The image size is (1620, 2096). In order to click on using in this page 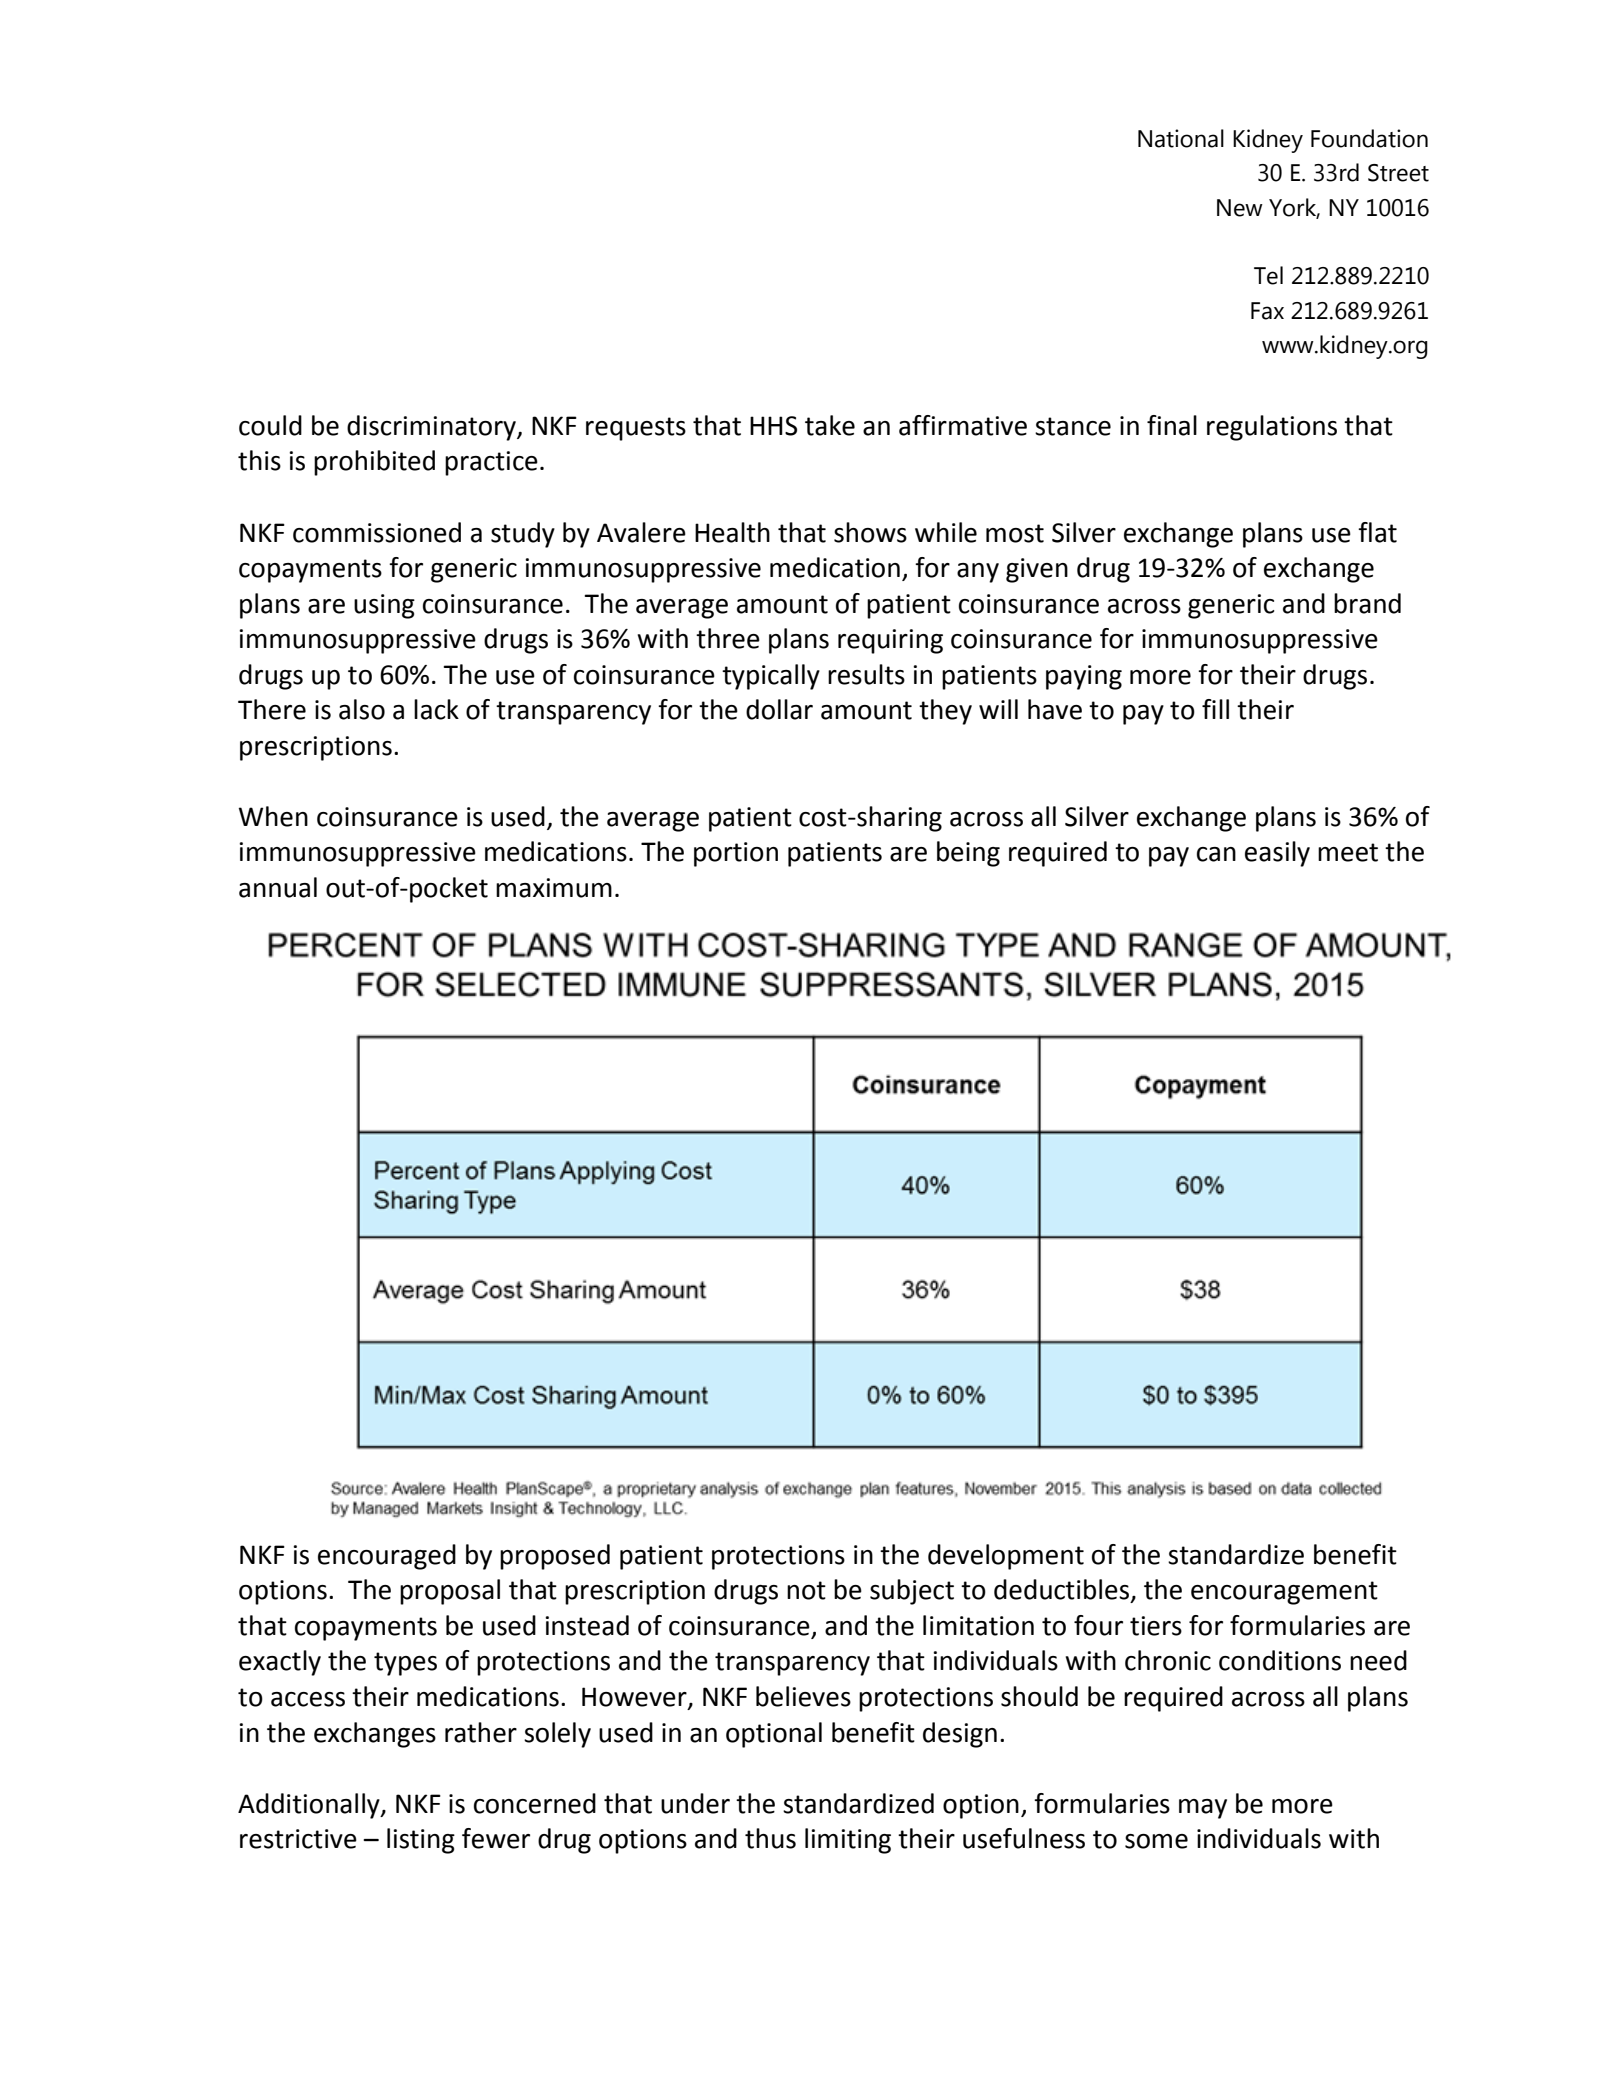, I will do `click(384, 606)`.
